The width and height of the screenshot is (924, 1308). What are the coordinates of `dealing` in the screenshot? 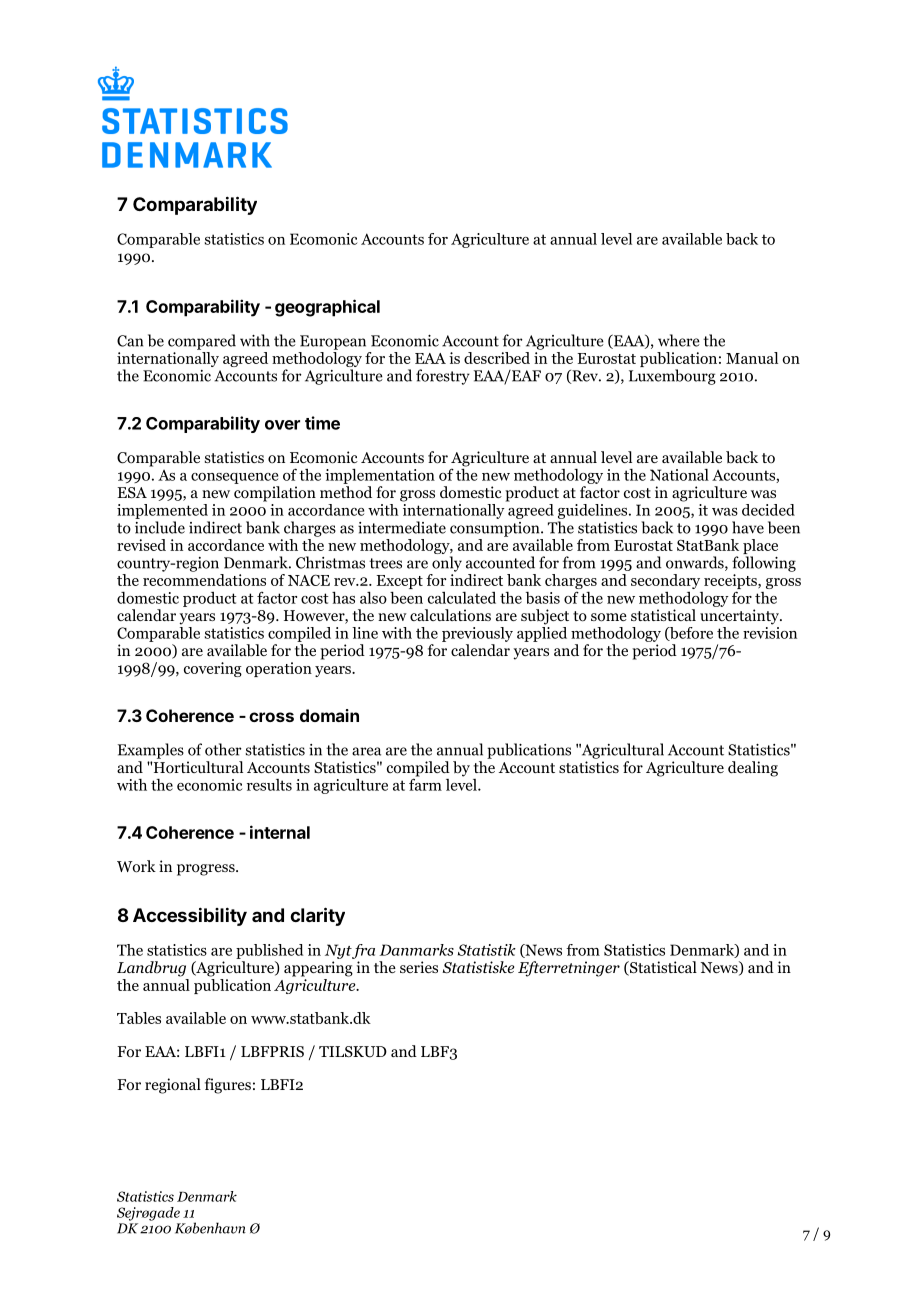 It's located at (753, 769).
